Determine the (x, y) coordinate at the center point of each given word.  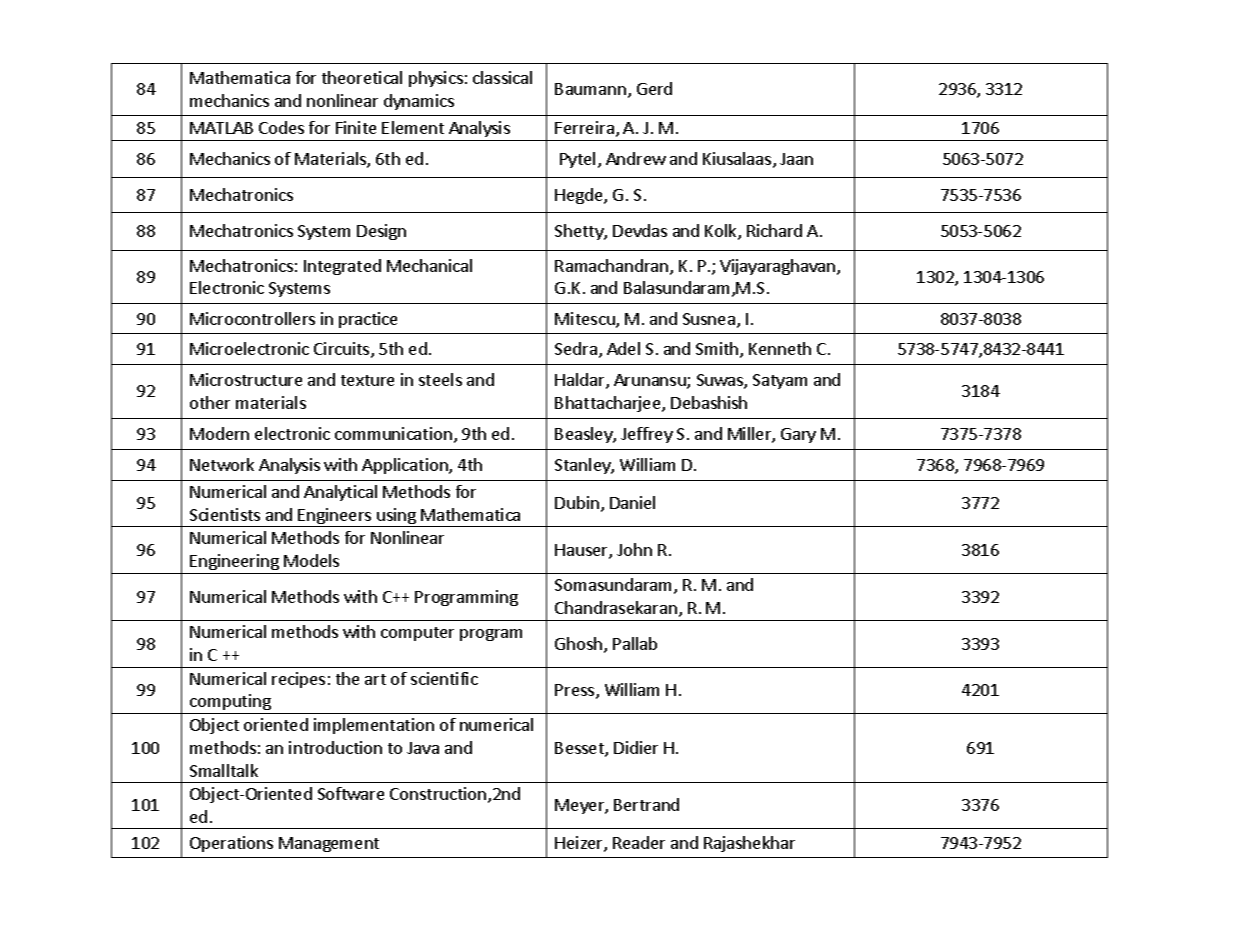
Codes (281, 127)
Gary (798, 435)
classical (502, 77)
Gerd (654, 88)
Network (222, 464)
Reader (639, 842)
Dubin (577, 502)
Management (329, 844)
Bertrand (646, 804)
